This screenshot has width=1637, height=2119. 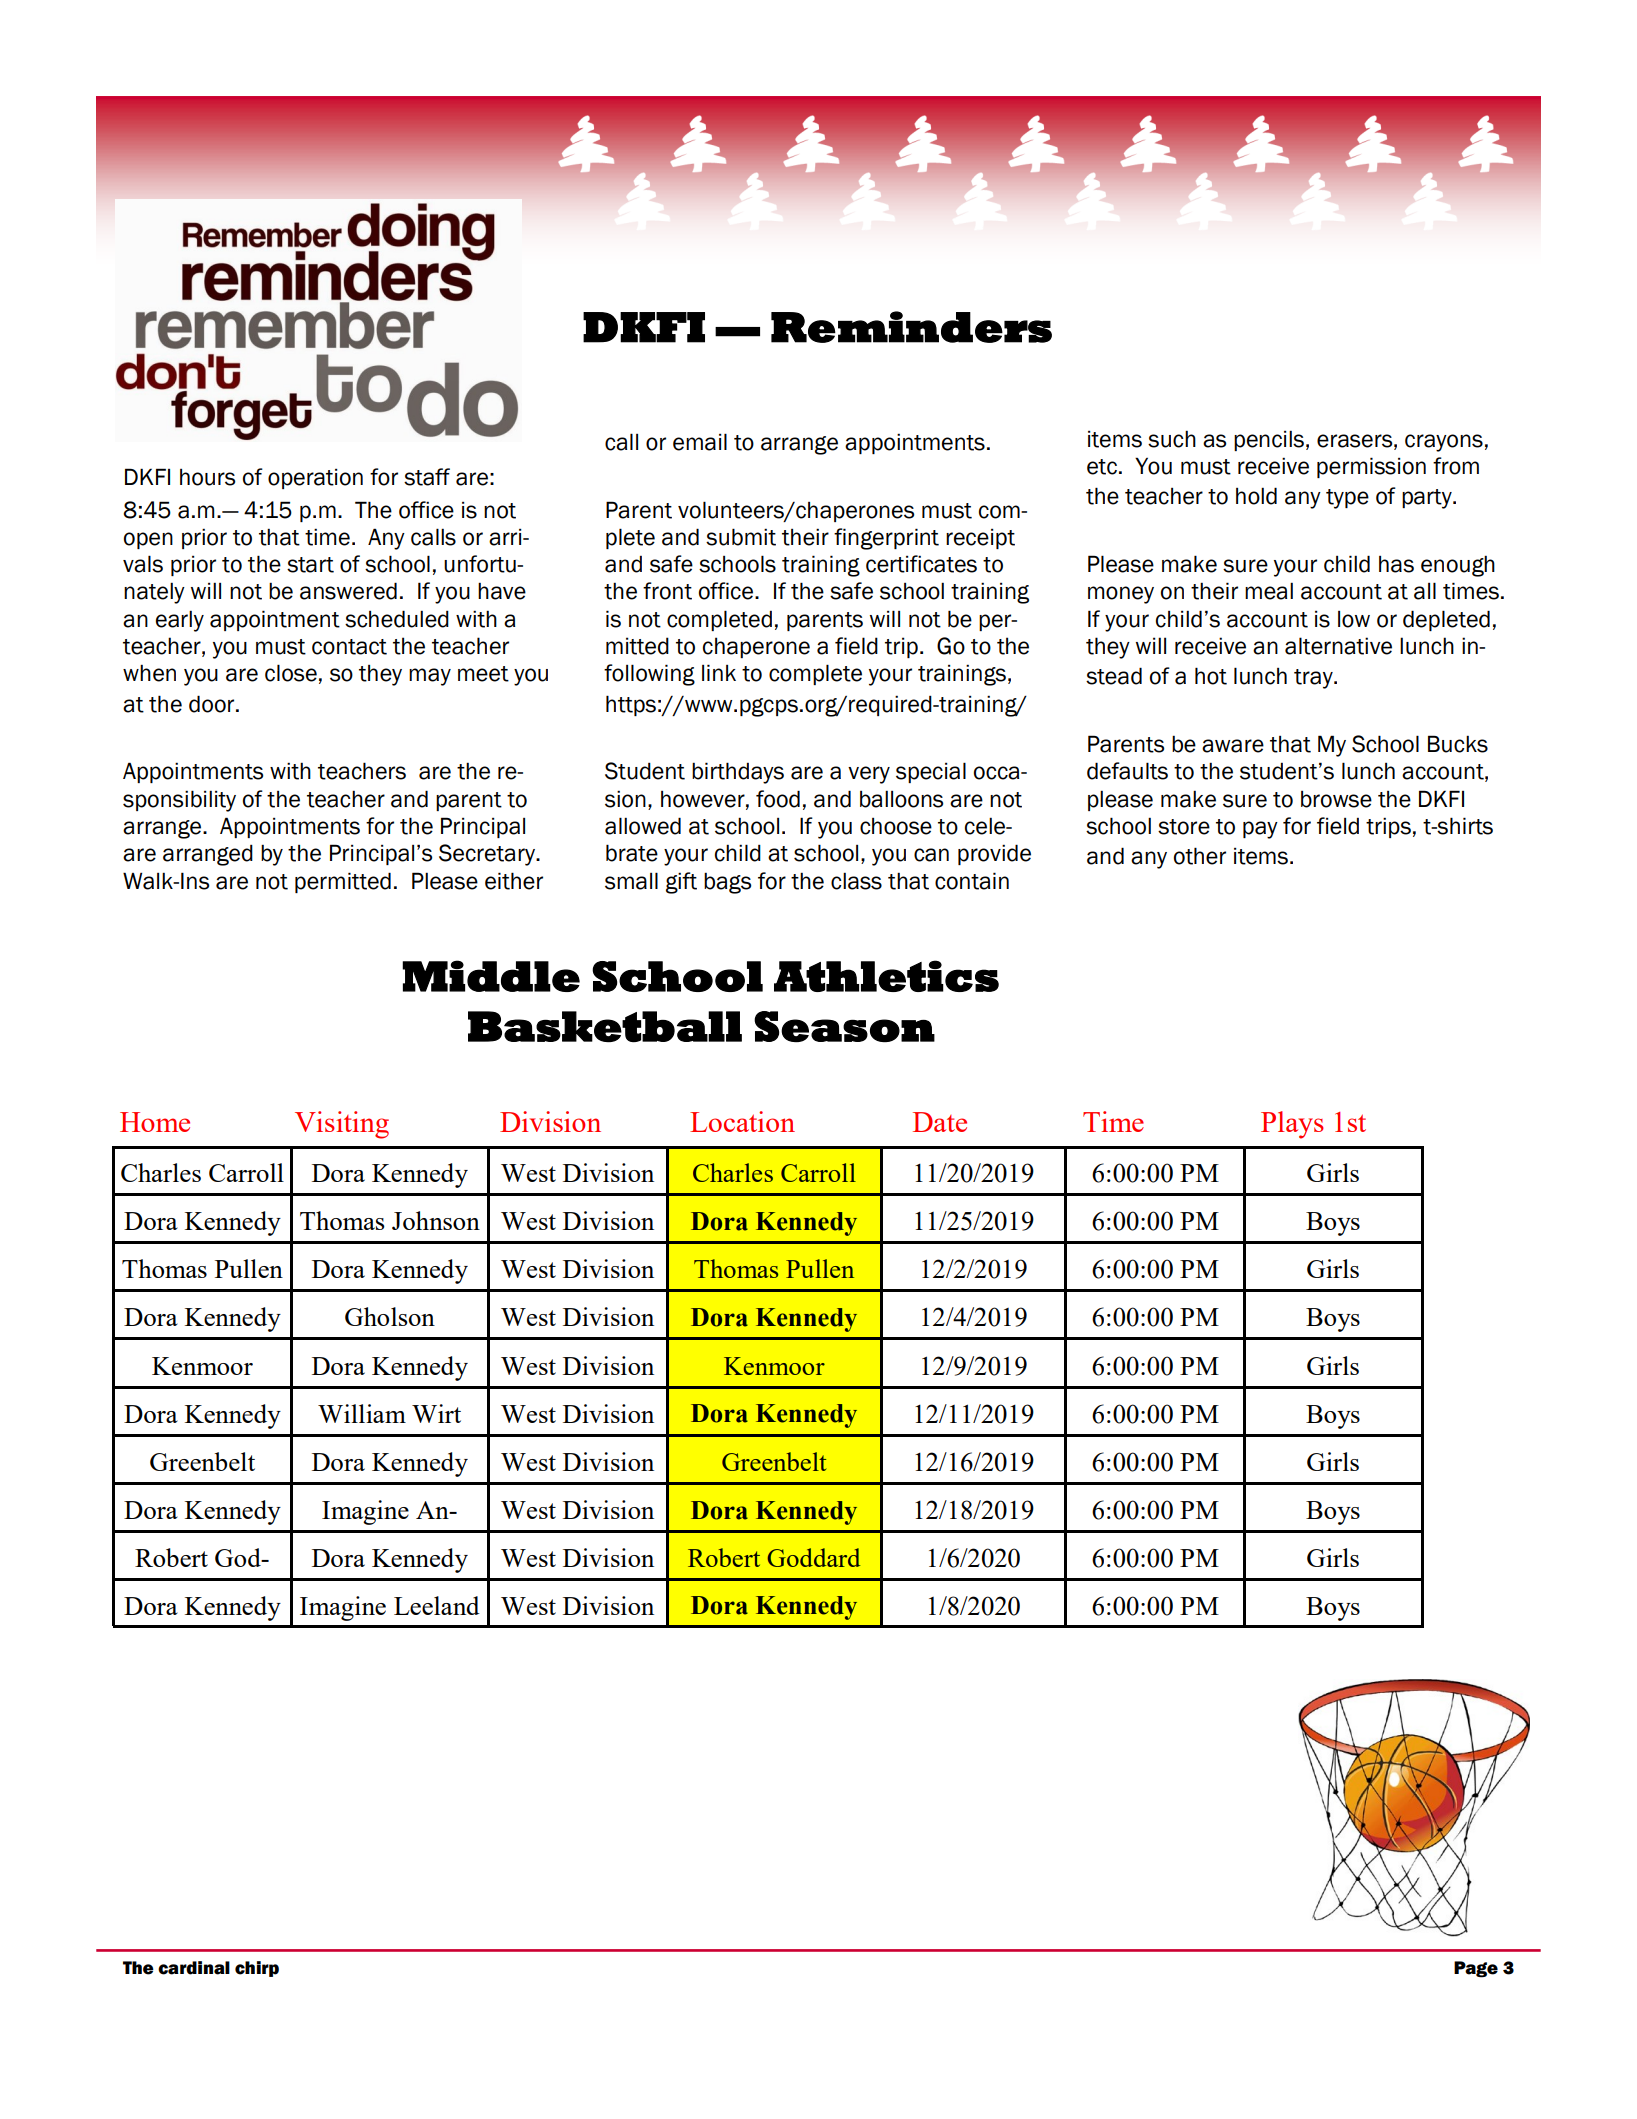 I want to click on chirp, so click(x=257, y=1969).
